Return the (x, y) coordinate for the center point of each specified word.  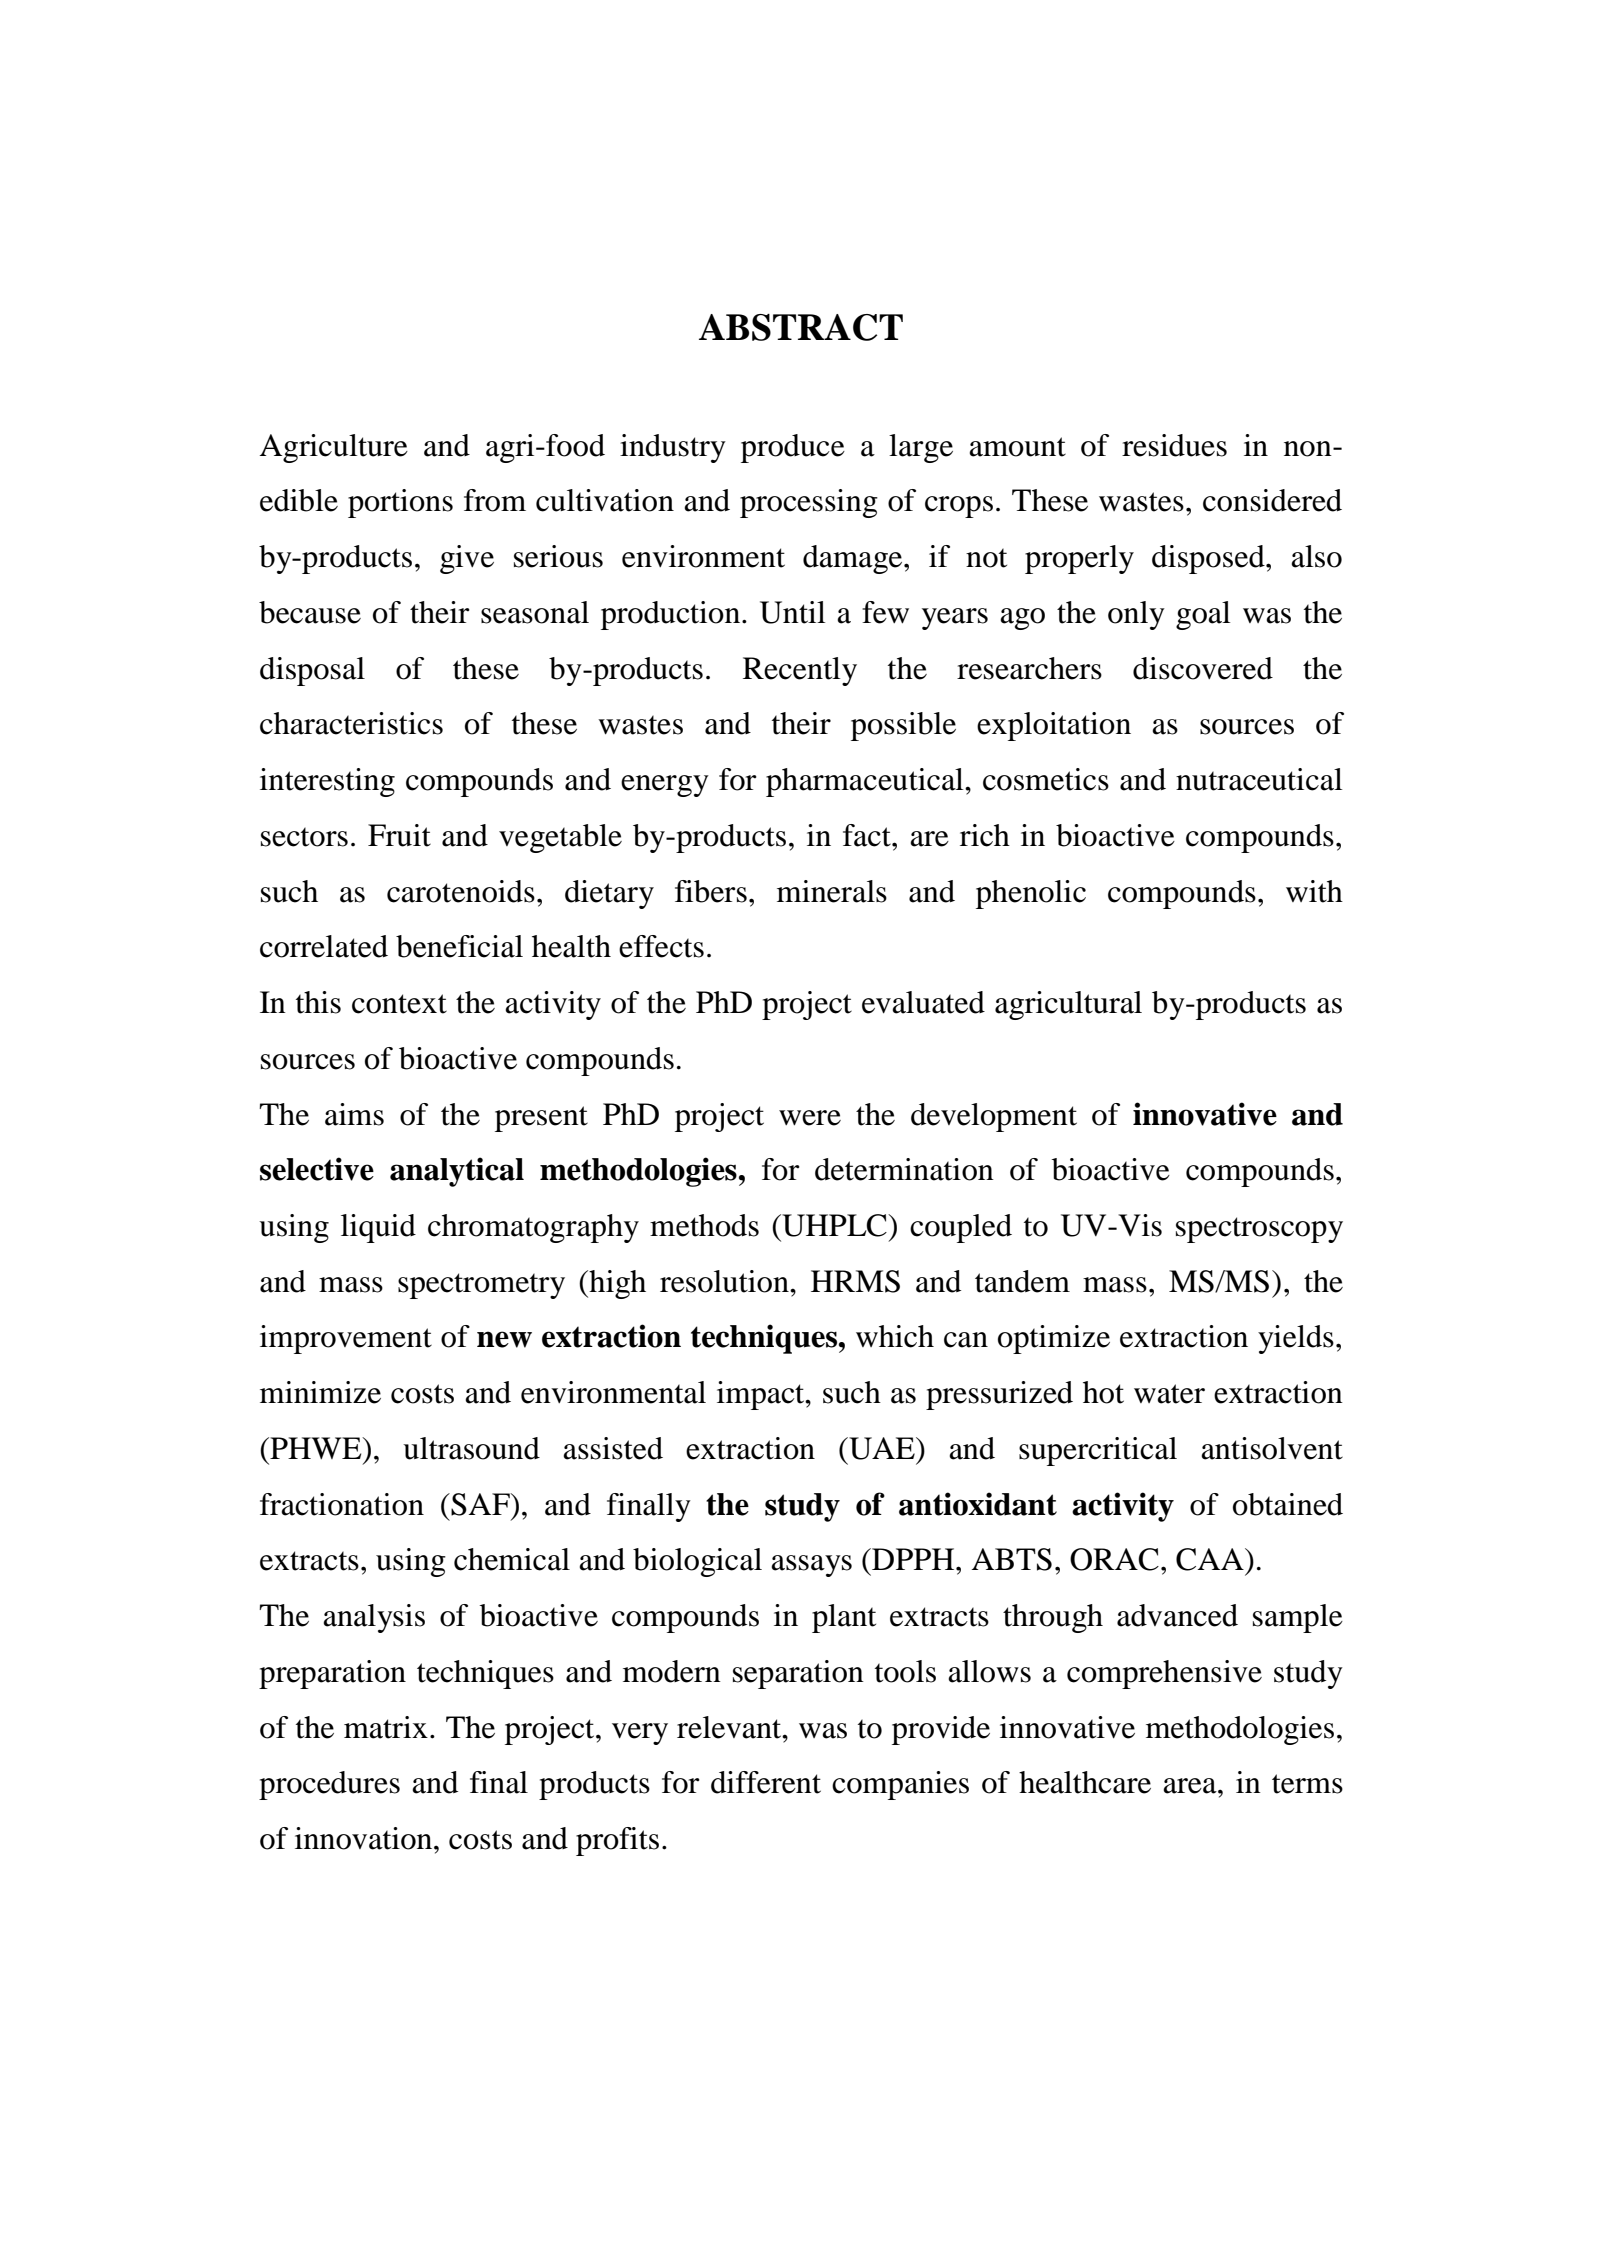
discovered (1203, 668)
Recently (800, 671)
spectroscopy (1259, 1230)
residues (1174, 445)
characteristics (351, 723)
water (1169, 1394)
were (810, 1118)
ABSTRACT (801, 327)
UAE (882, 1448)
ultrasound (471, 1448)
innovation (365, 1838)
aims (354, 1114)
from (495, 500)
